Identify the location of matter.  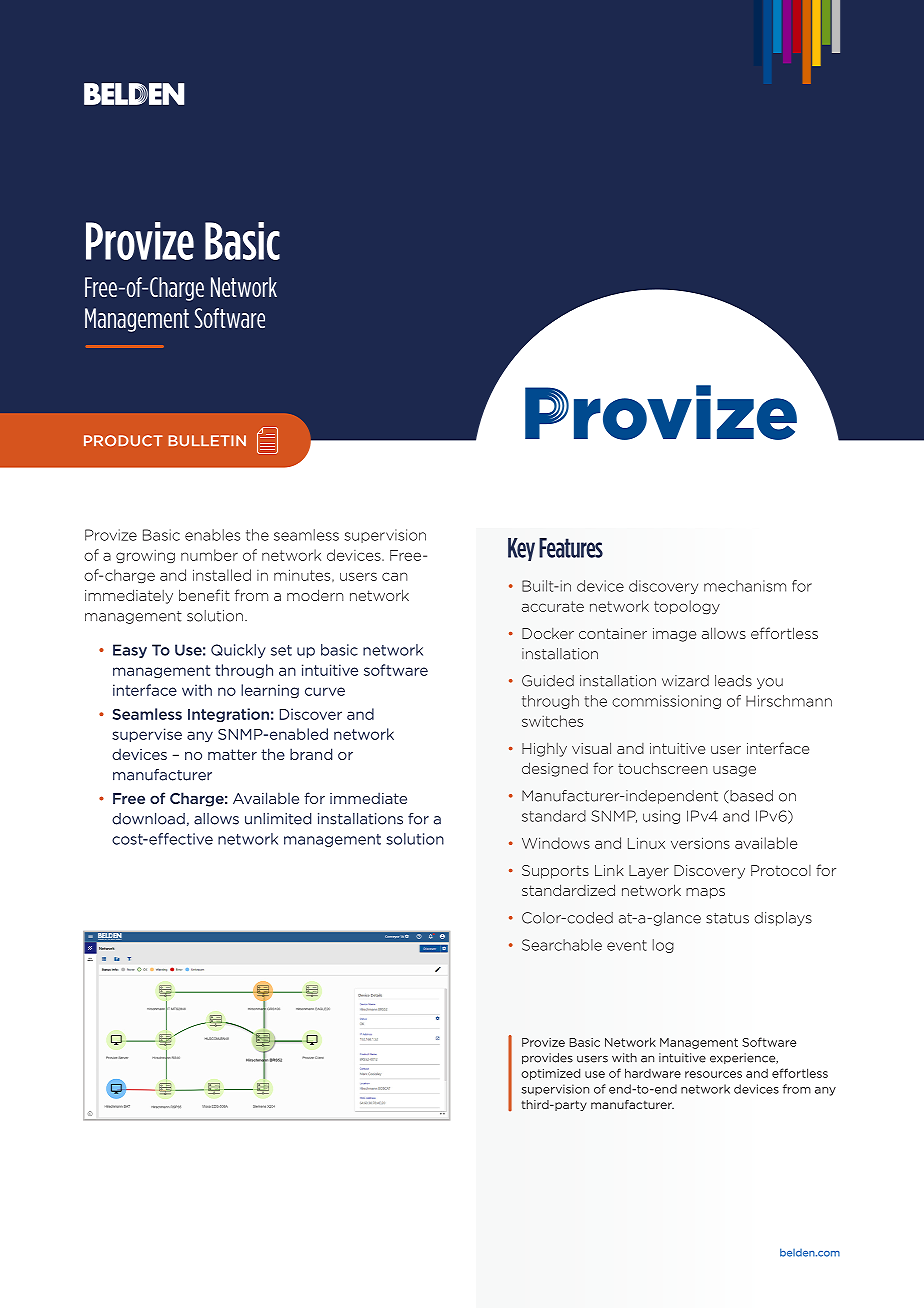
(232, 754).
